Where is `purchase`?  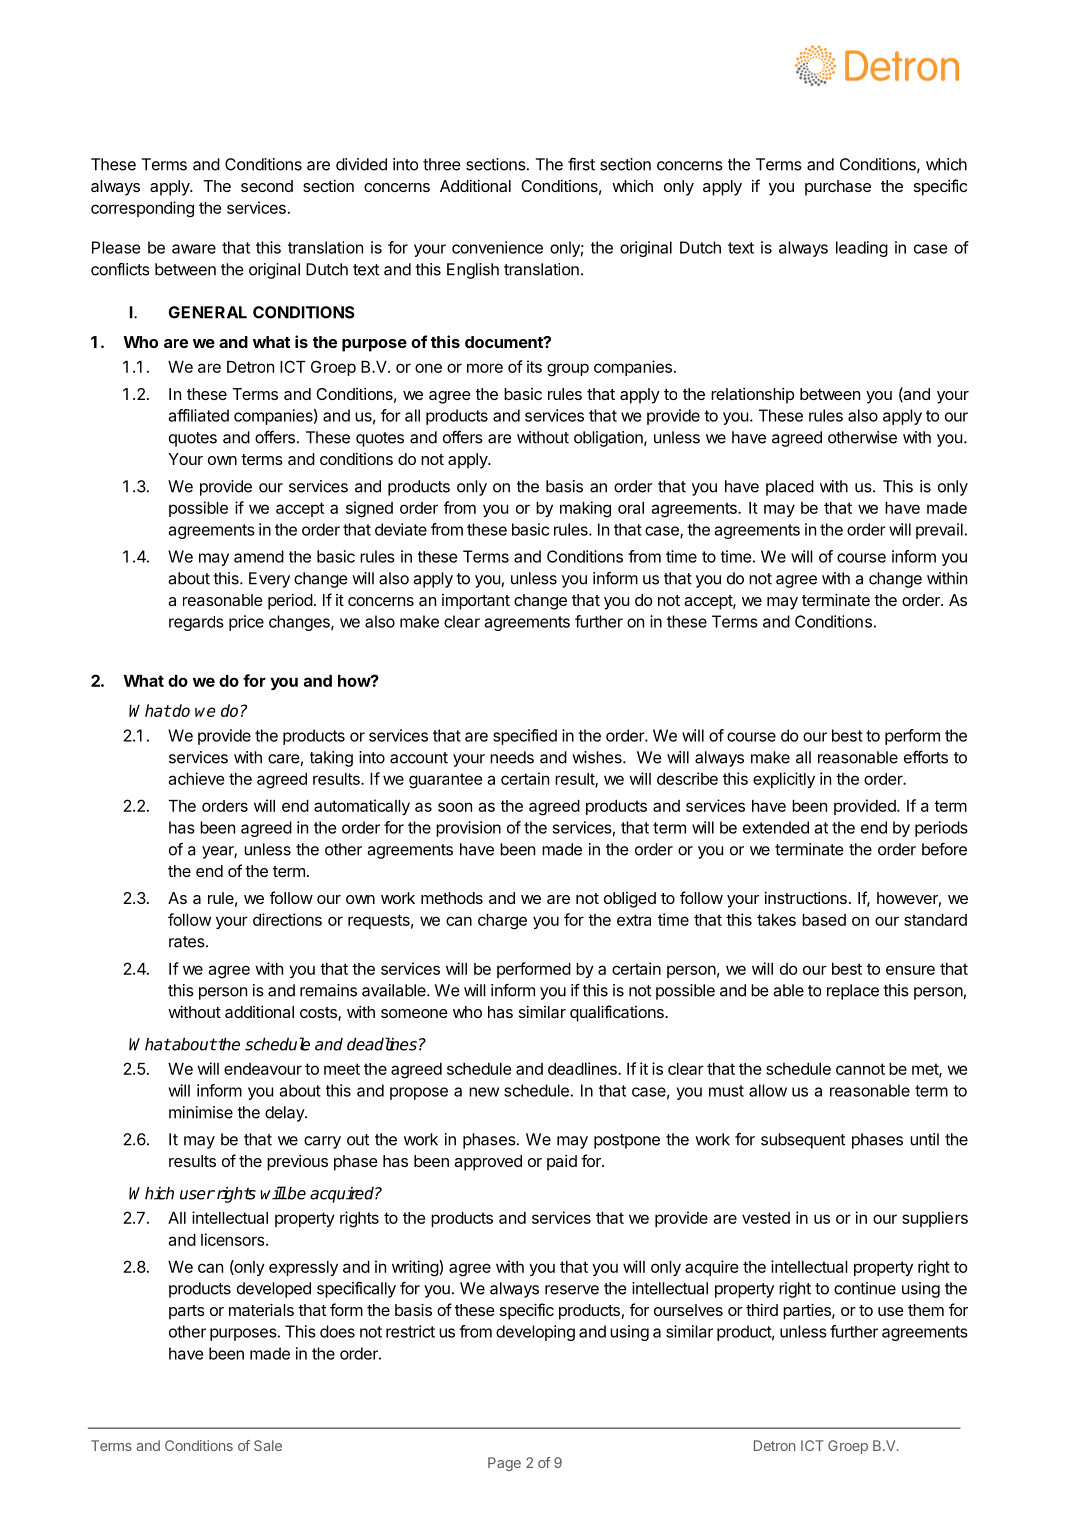 purchase is located at coordinates (838, 188).
